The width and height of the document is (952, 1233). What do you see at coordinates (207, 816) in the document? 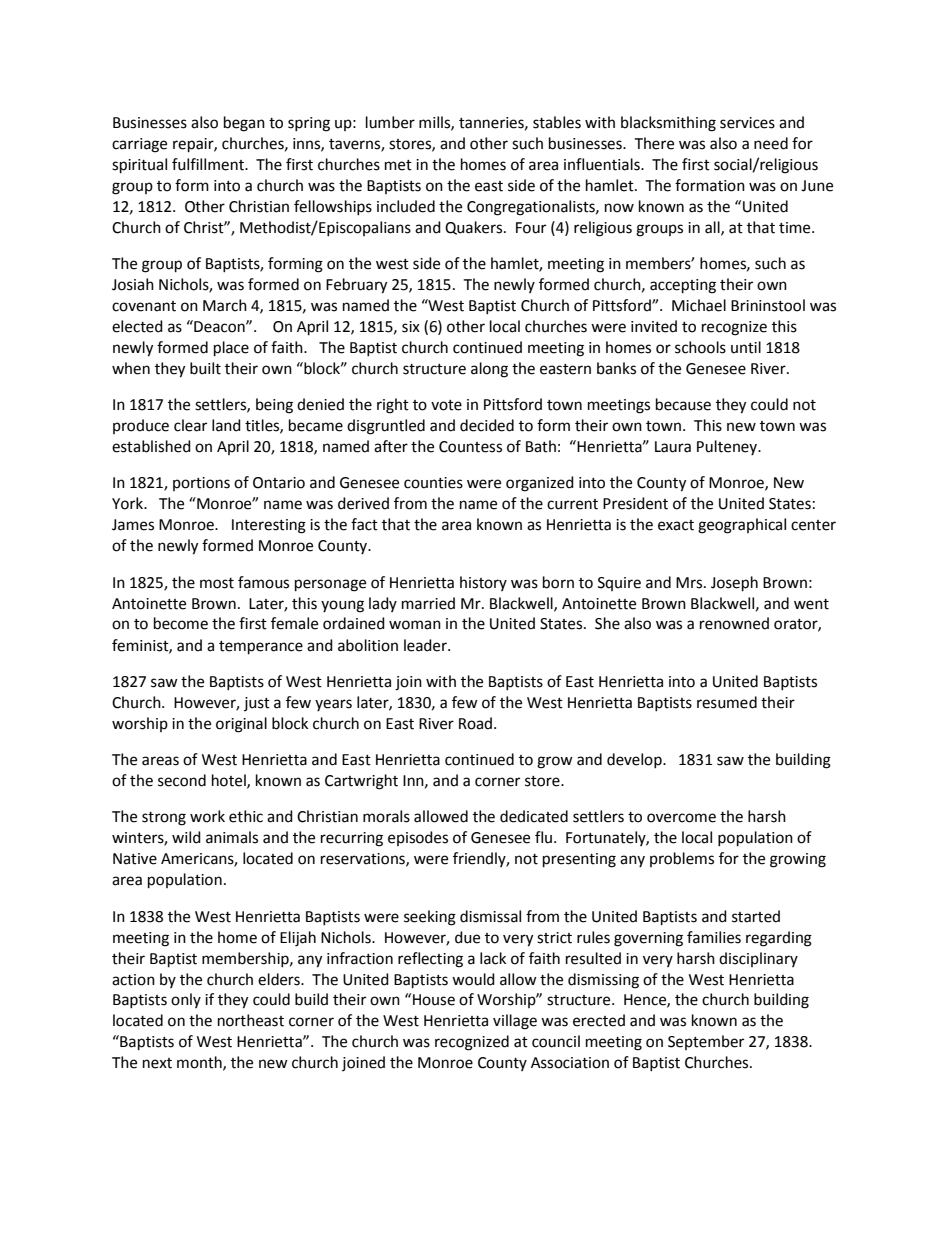
I see `work` at bounding box center [207, 816].
